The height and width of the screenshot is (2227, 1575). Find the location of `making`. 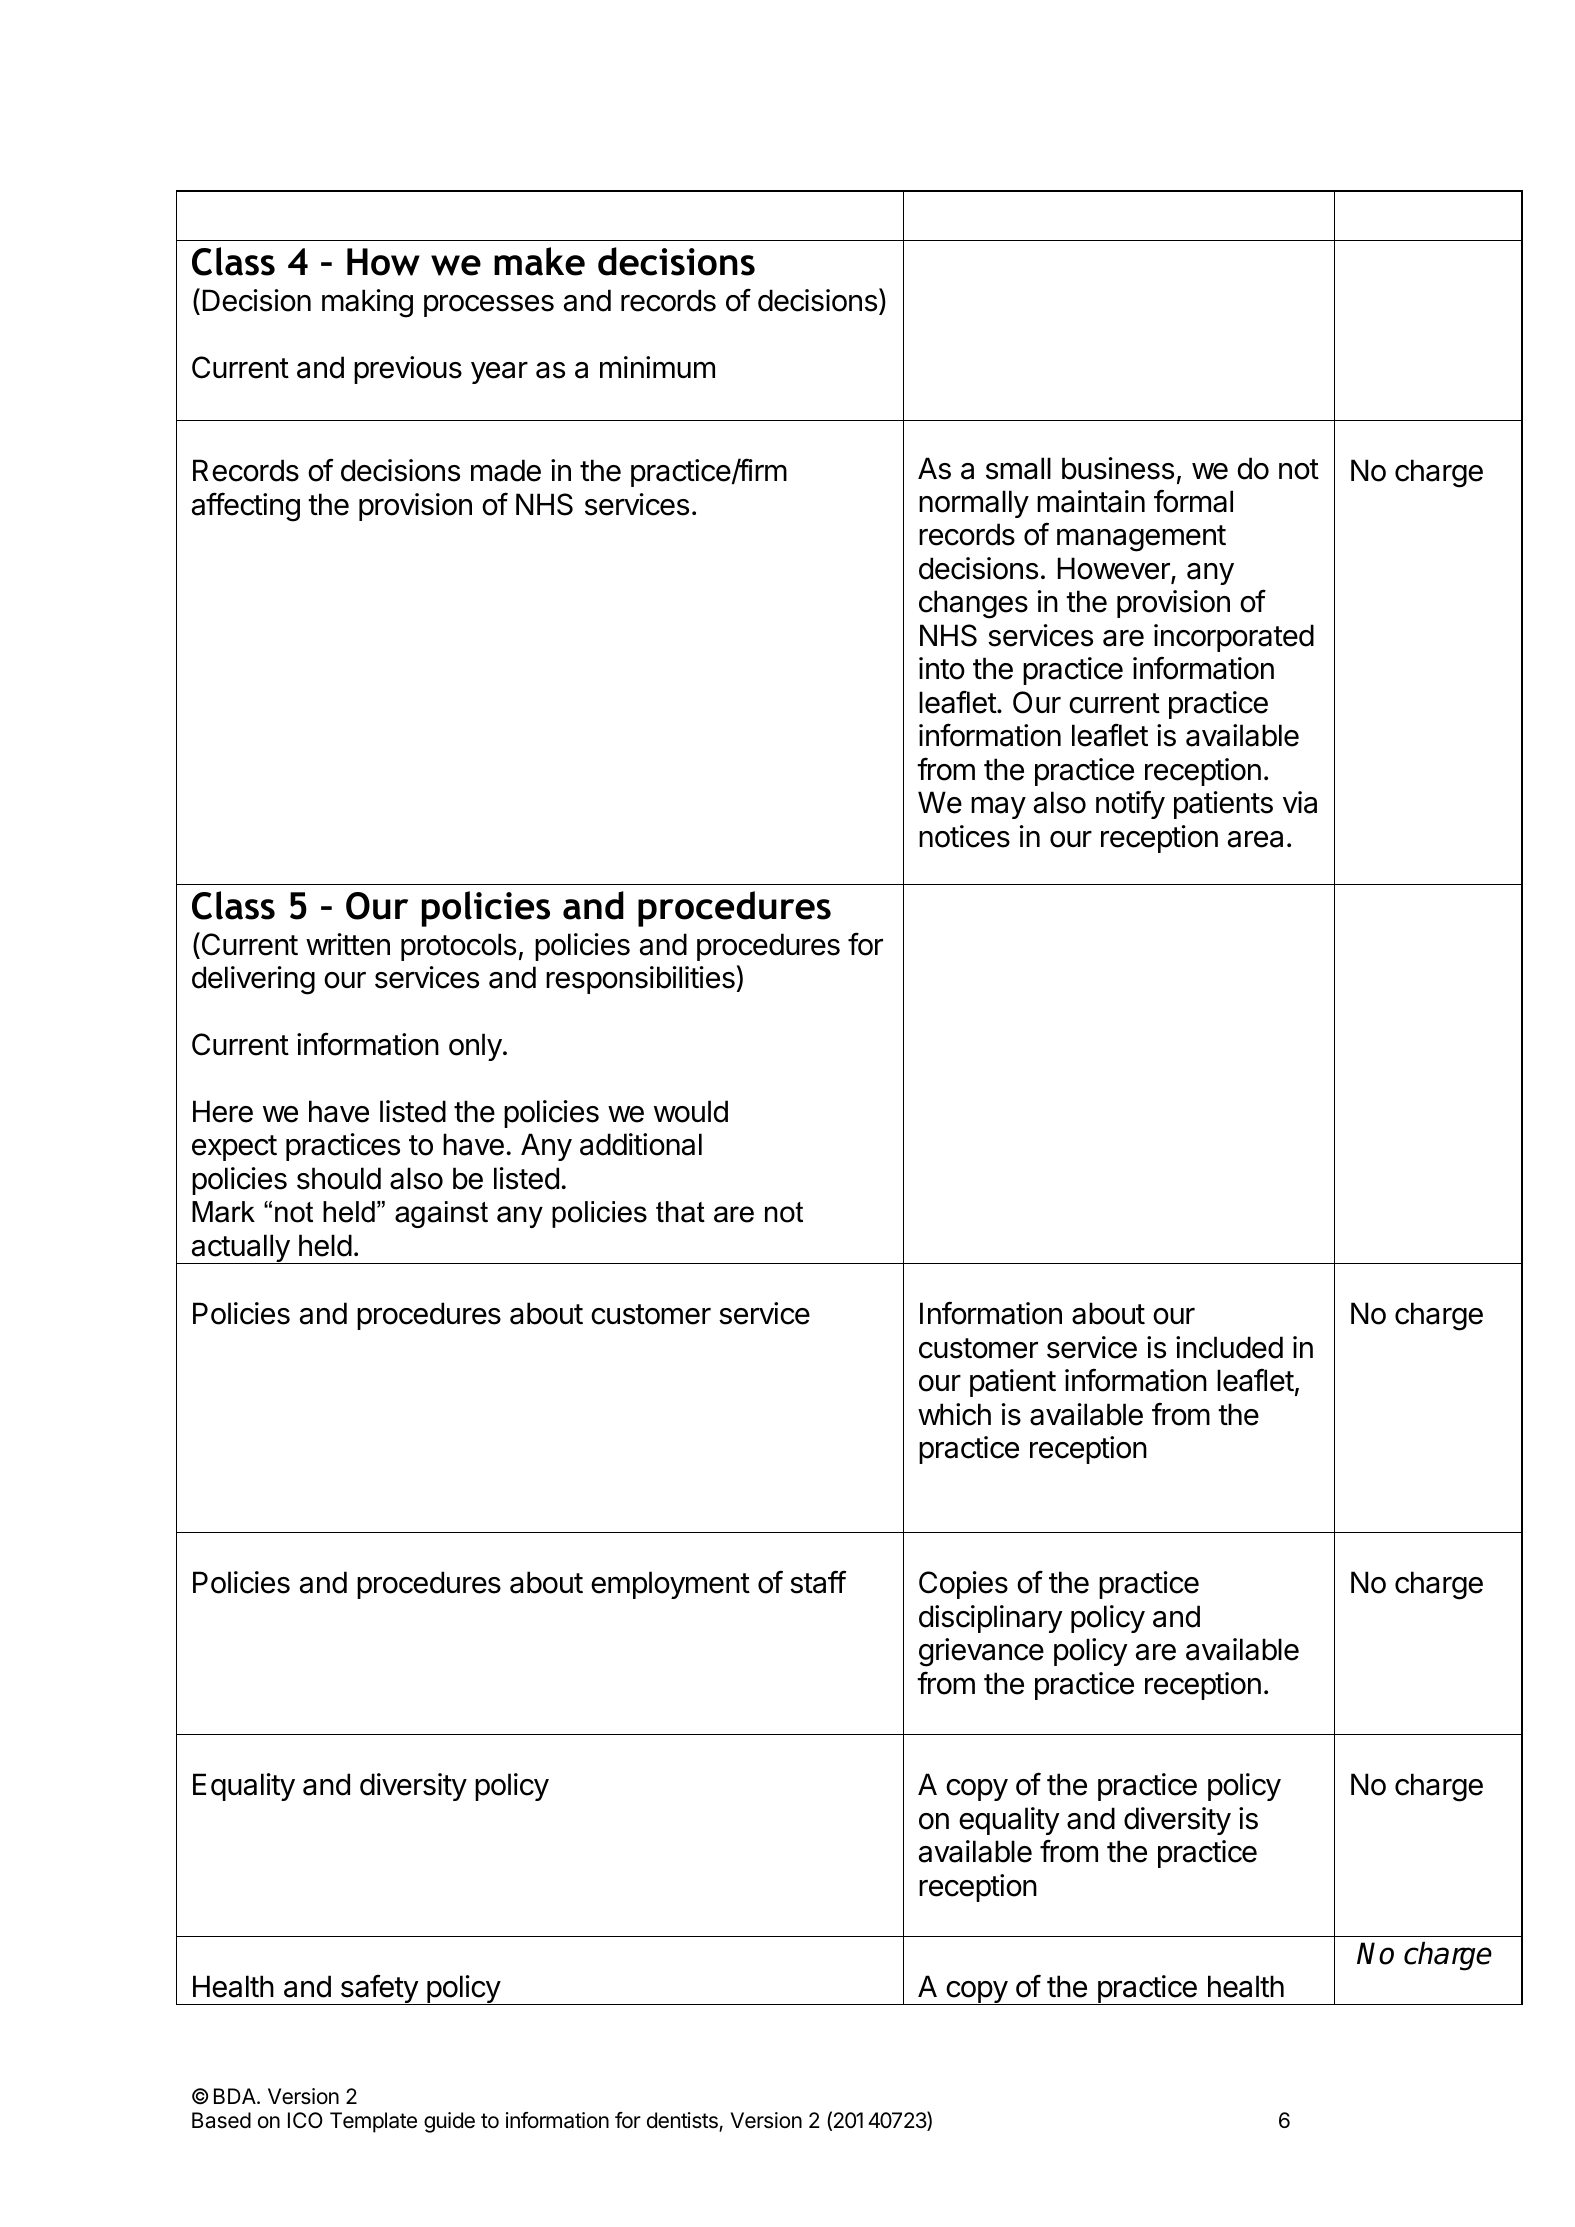

making is located at coordinates (367, 303).
